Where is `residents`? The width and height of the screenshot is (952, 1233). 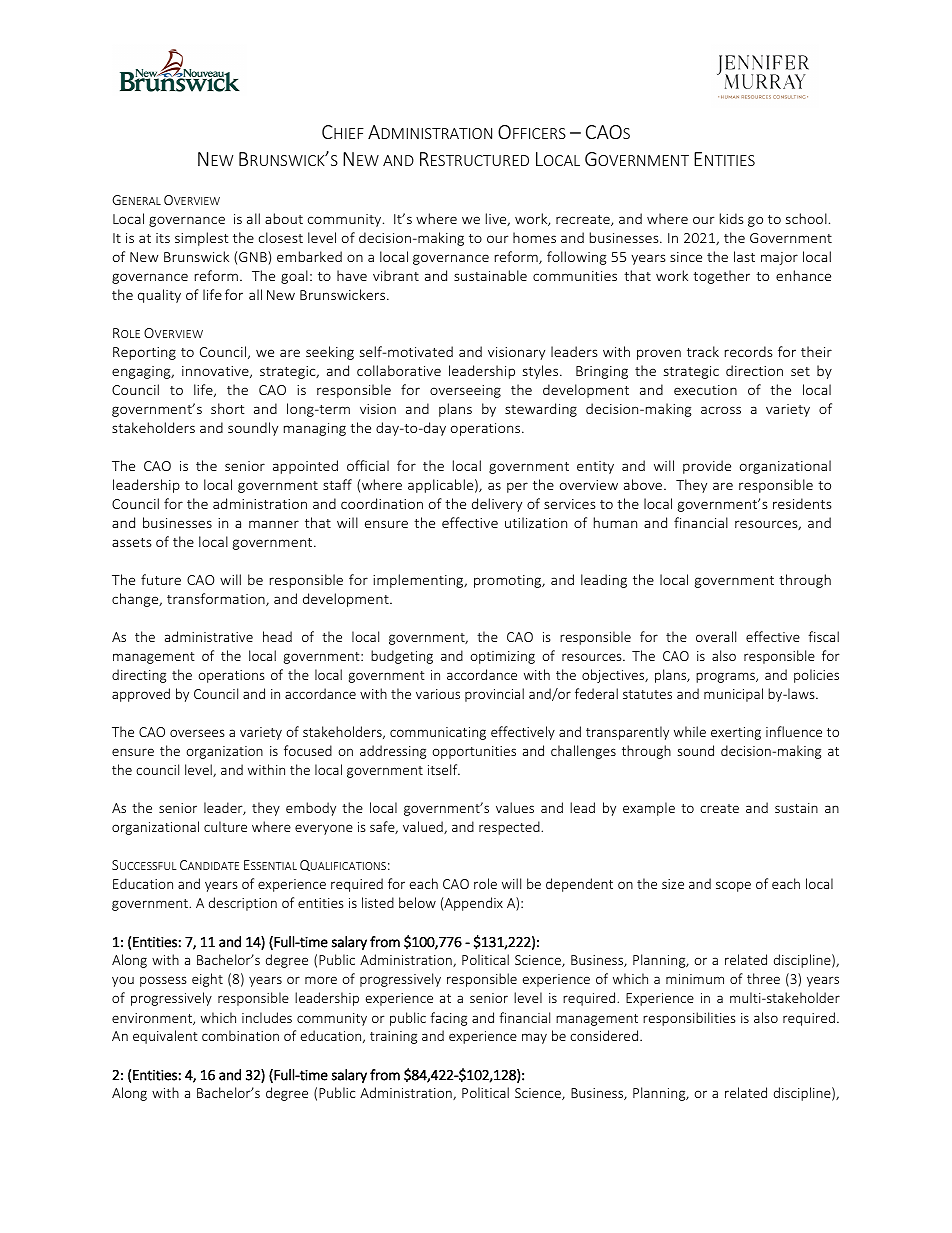 residents is located at coordinates (802, 503).
